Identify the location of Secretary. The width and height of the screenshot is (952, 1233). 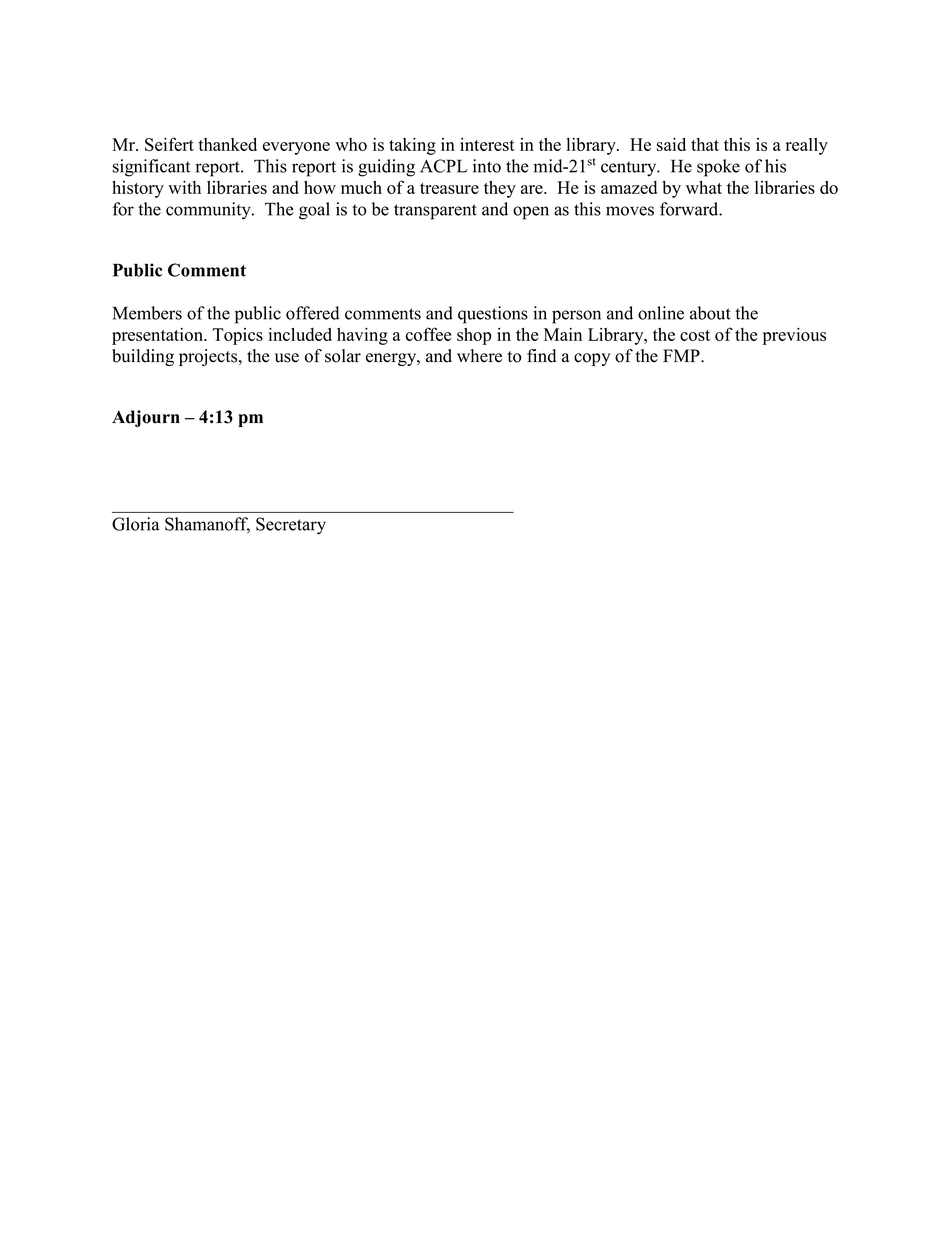
(291, 526).
